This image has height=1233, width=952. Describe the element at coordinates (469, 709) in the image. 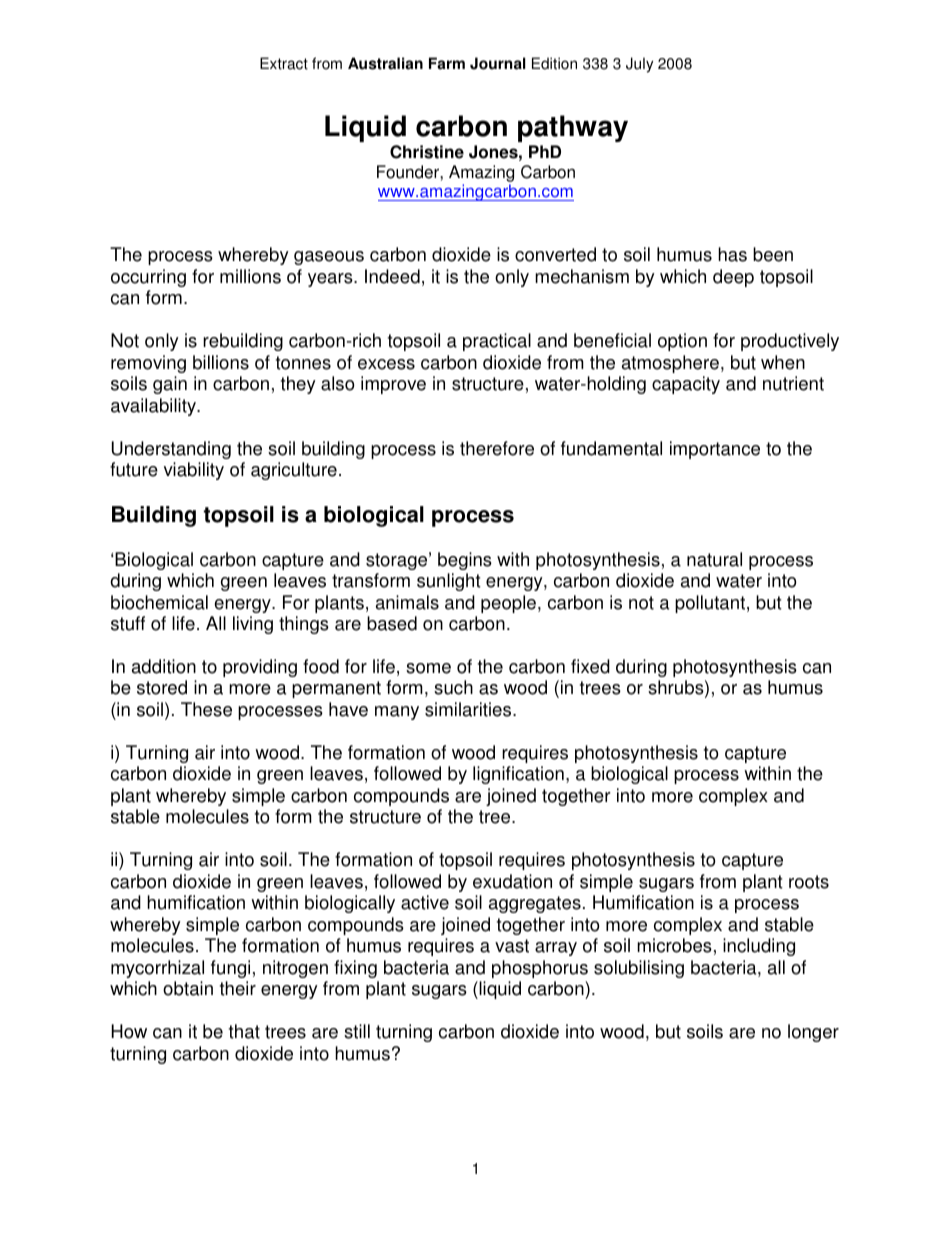

I see `similarities` at that location.
